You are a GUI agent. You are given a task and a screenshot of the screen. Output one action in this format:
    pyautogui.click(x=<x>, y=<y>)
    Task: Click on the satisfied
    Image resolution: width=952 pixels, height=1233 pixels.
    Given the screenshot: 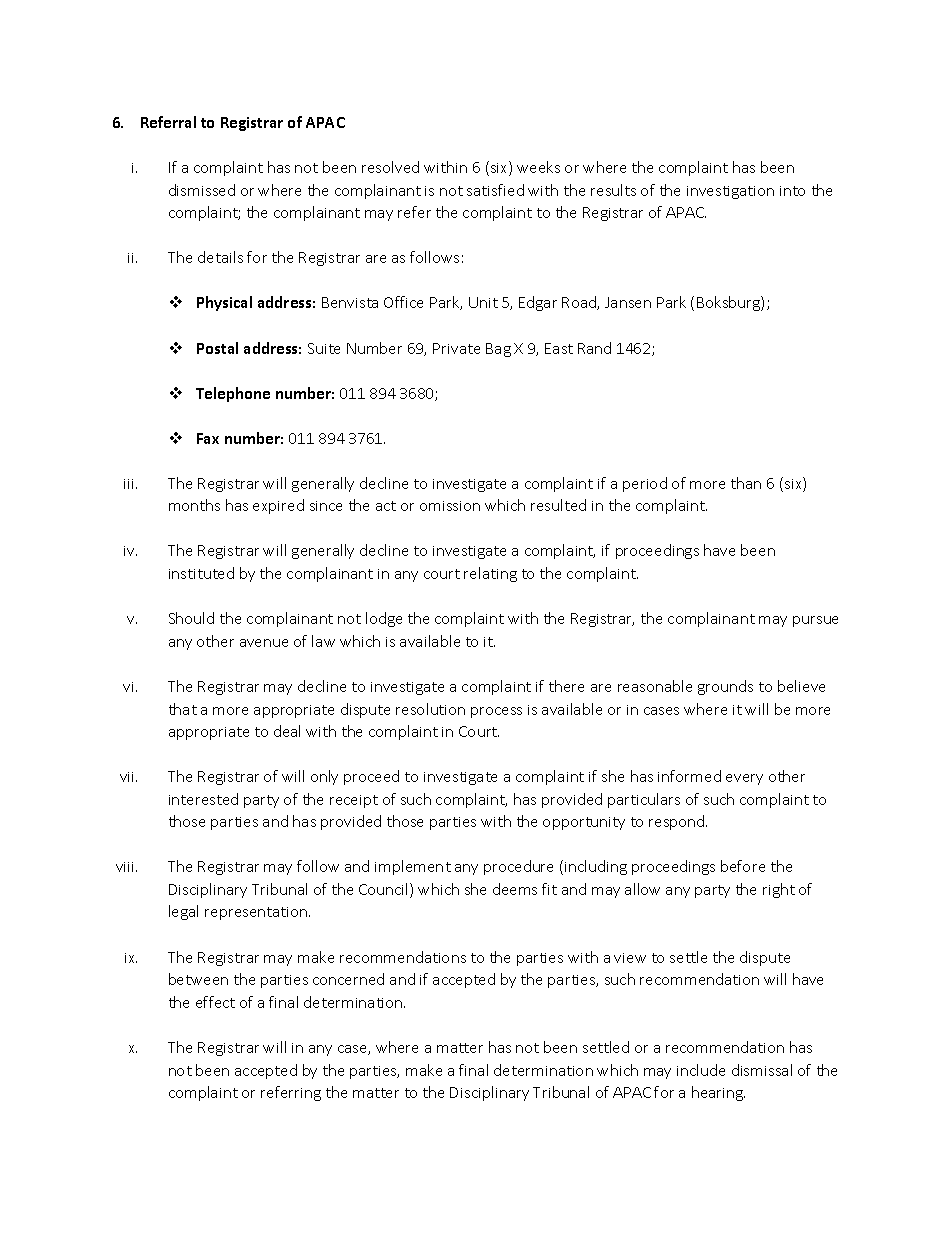 What is the action you would take?
    pyautogui.click(x=495, y=190)
